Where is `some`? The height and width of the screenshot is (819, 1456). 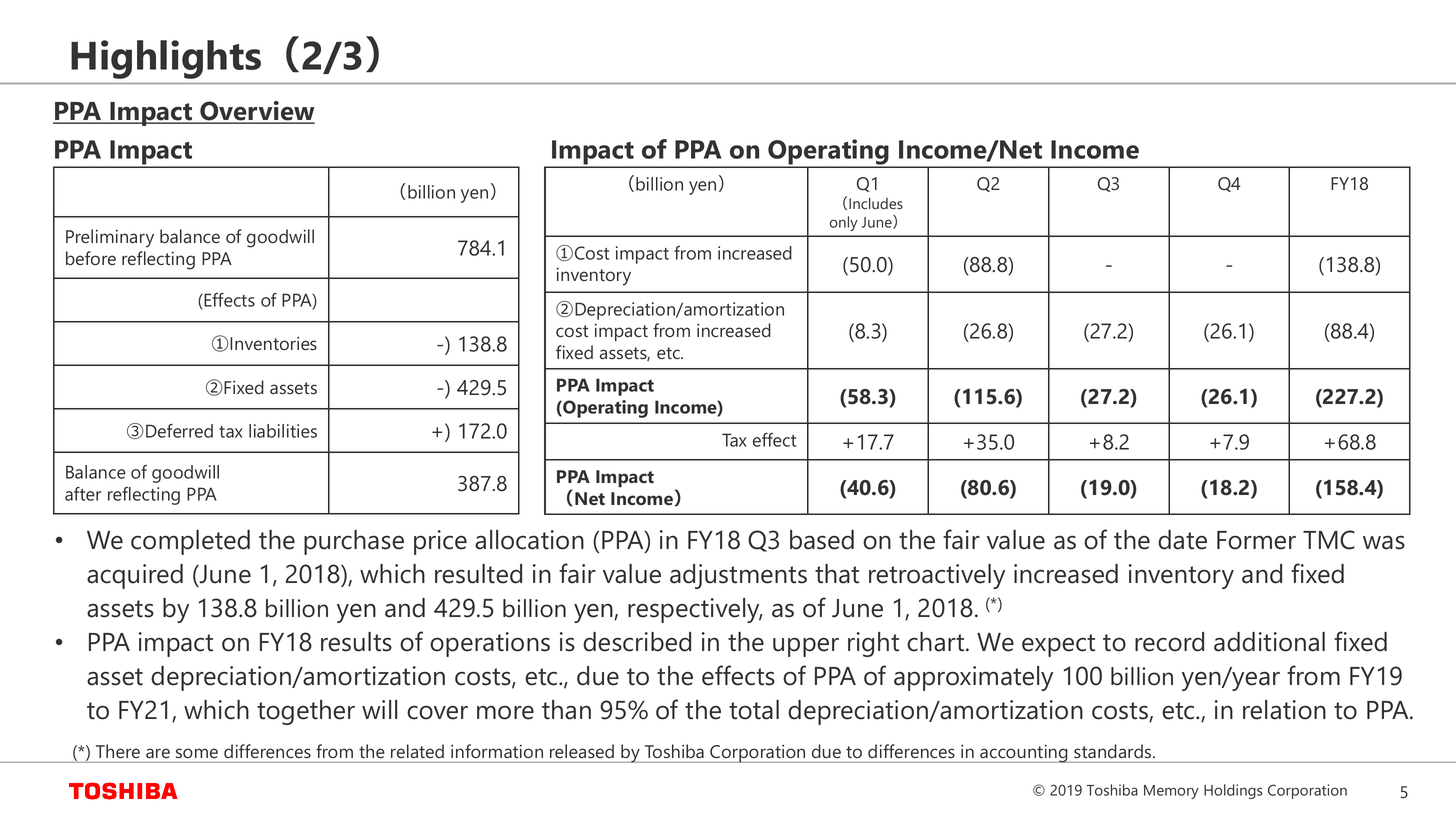 some is located at coordinates (197, 753).
